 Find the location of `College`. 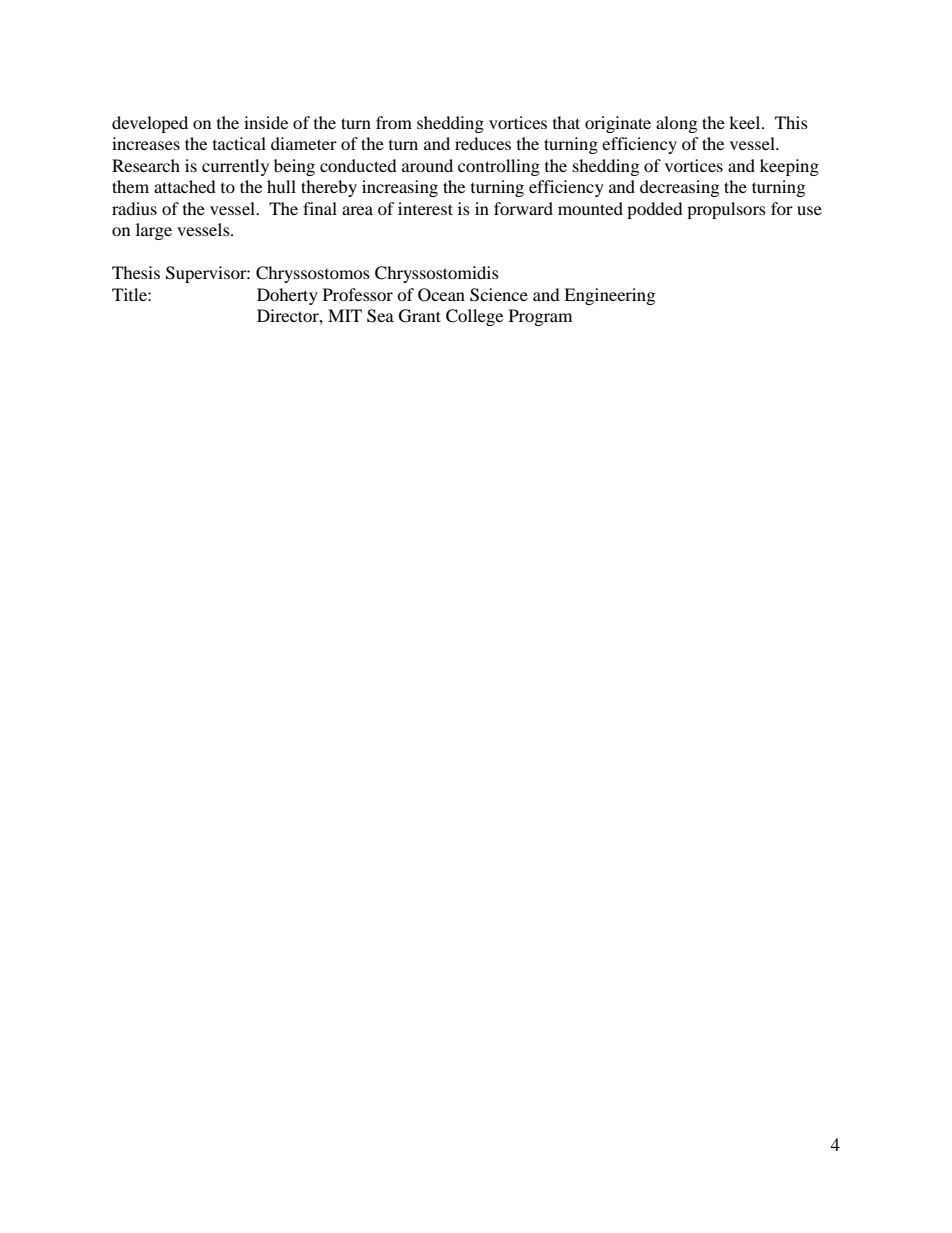

College is located at coordinates (474, 317).
